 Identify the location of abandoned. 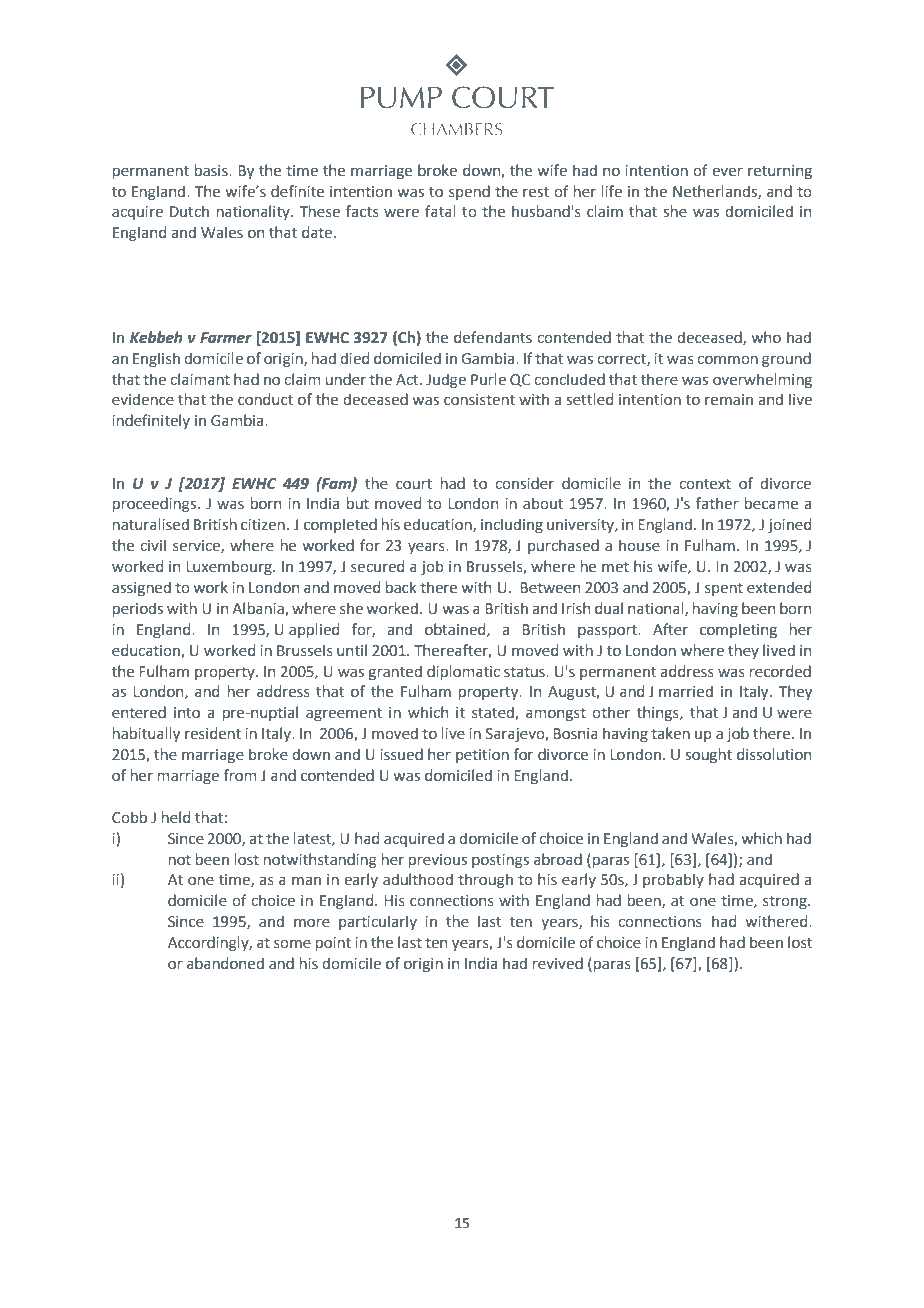
(225, 963).
